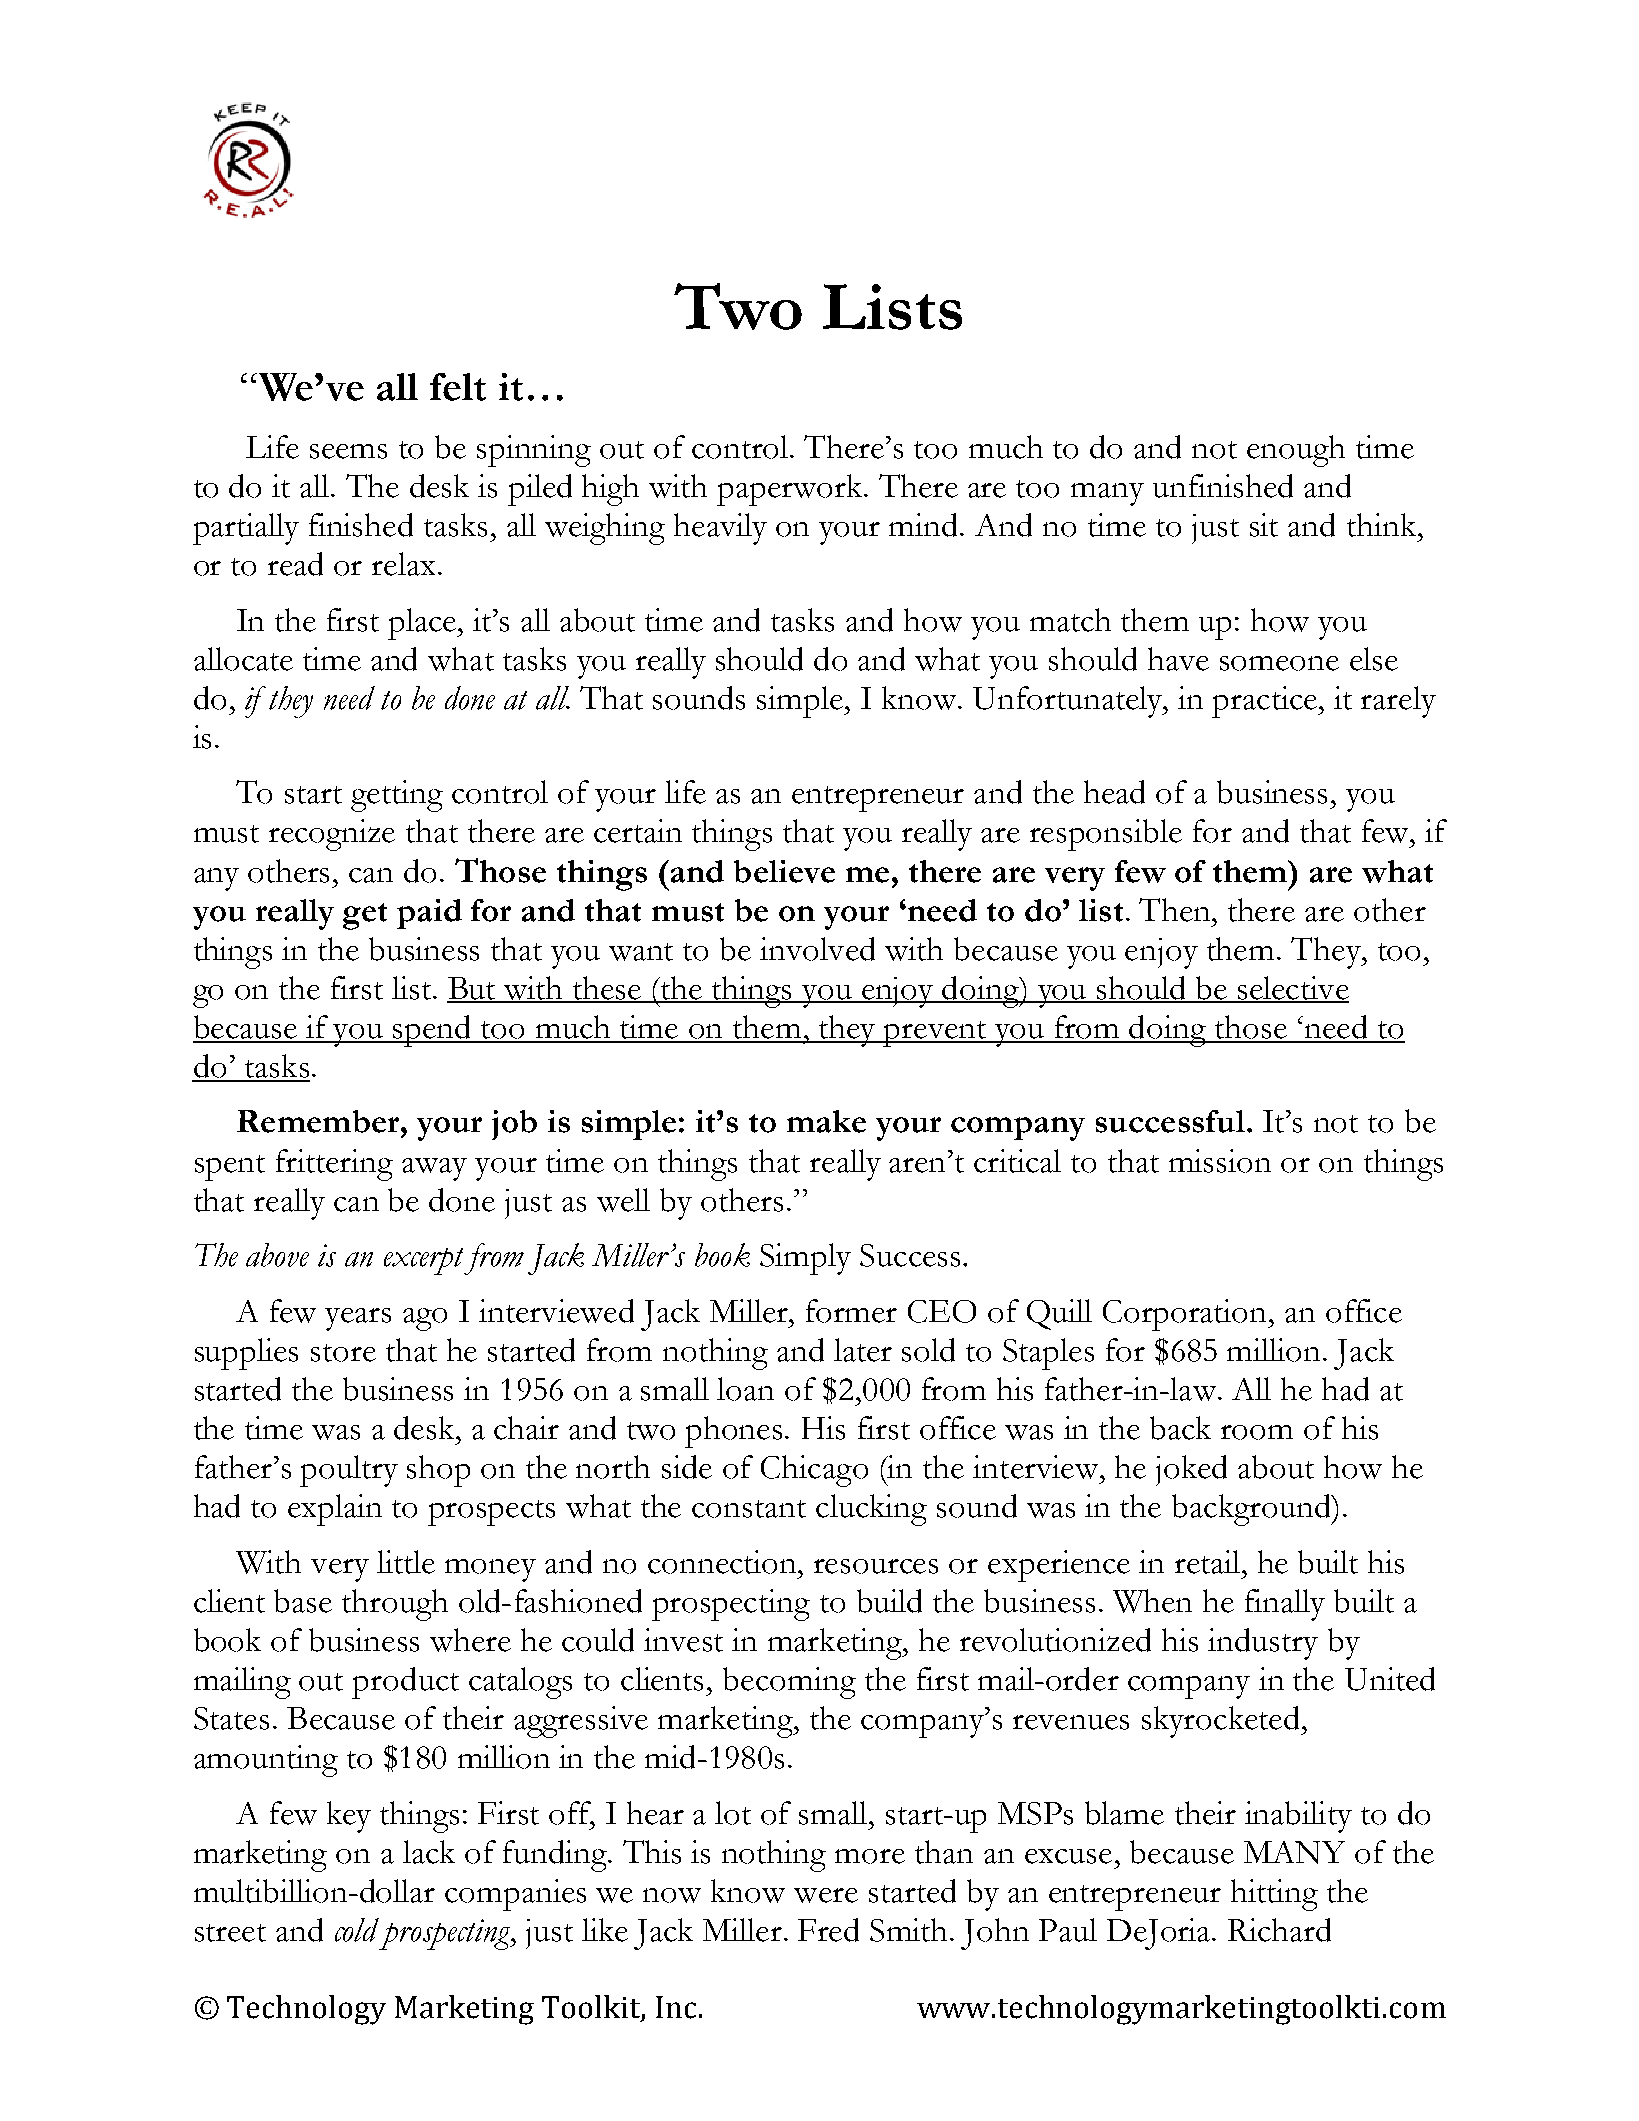 This page has width=1639, height=2121. I want to click on seems, so click(348, 451).
